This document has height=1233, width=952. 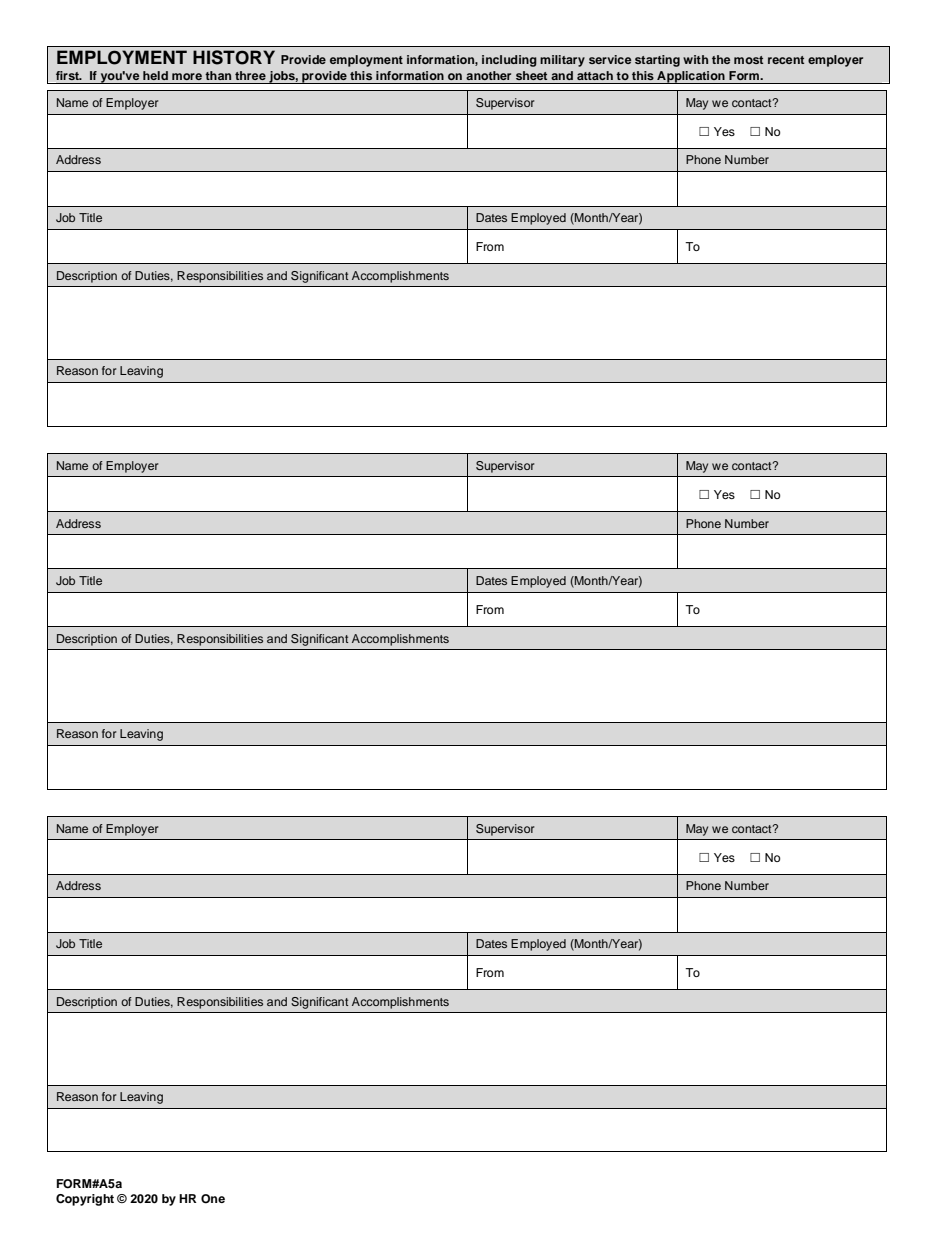 What do you see at coordinates (610, 59) in the document?
I see `service` at bounding box center [610, 59].
